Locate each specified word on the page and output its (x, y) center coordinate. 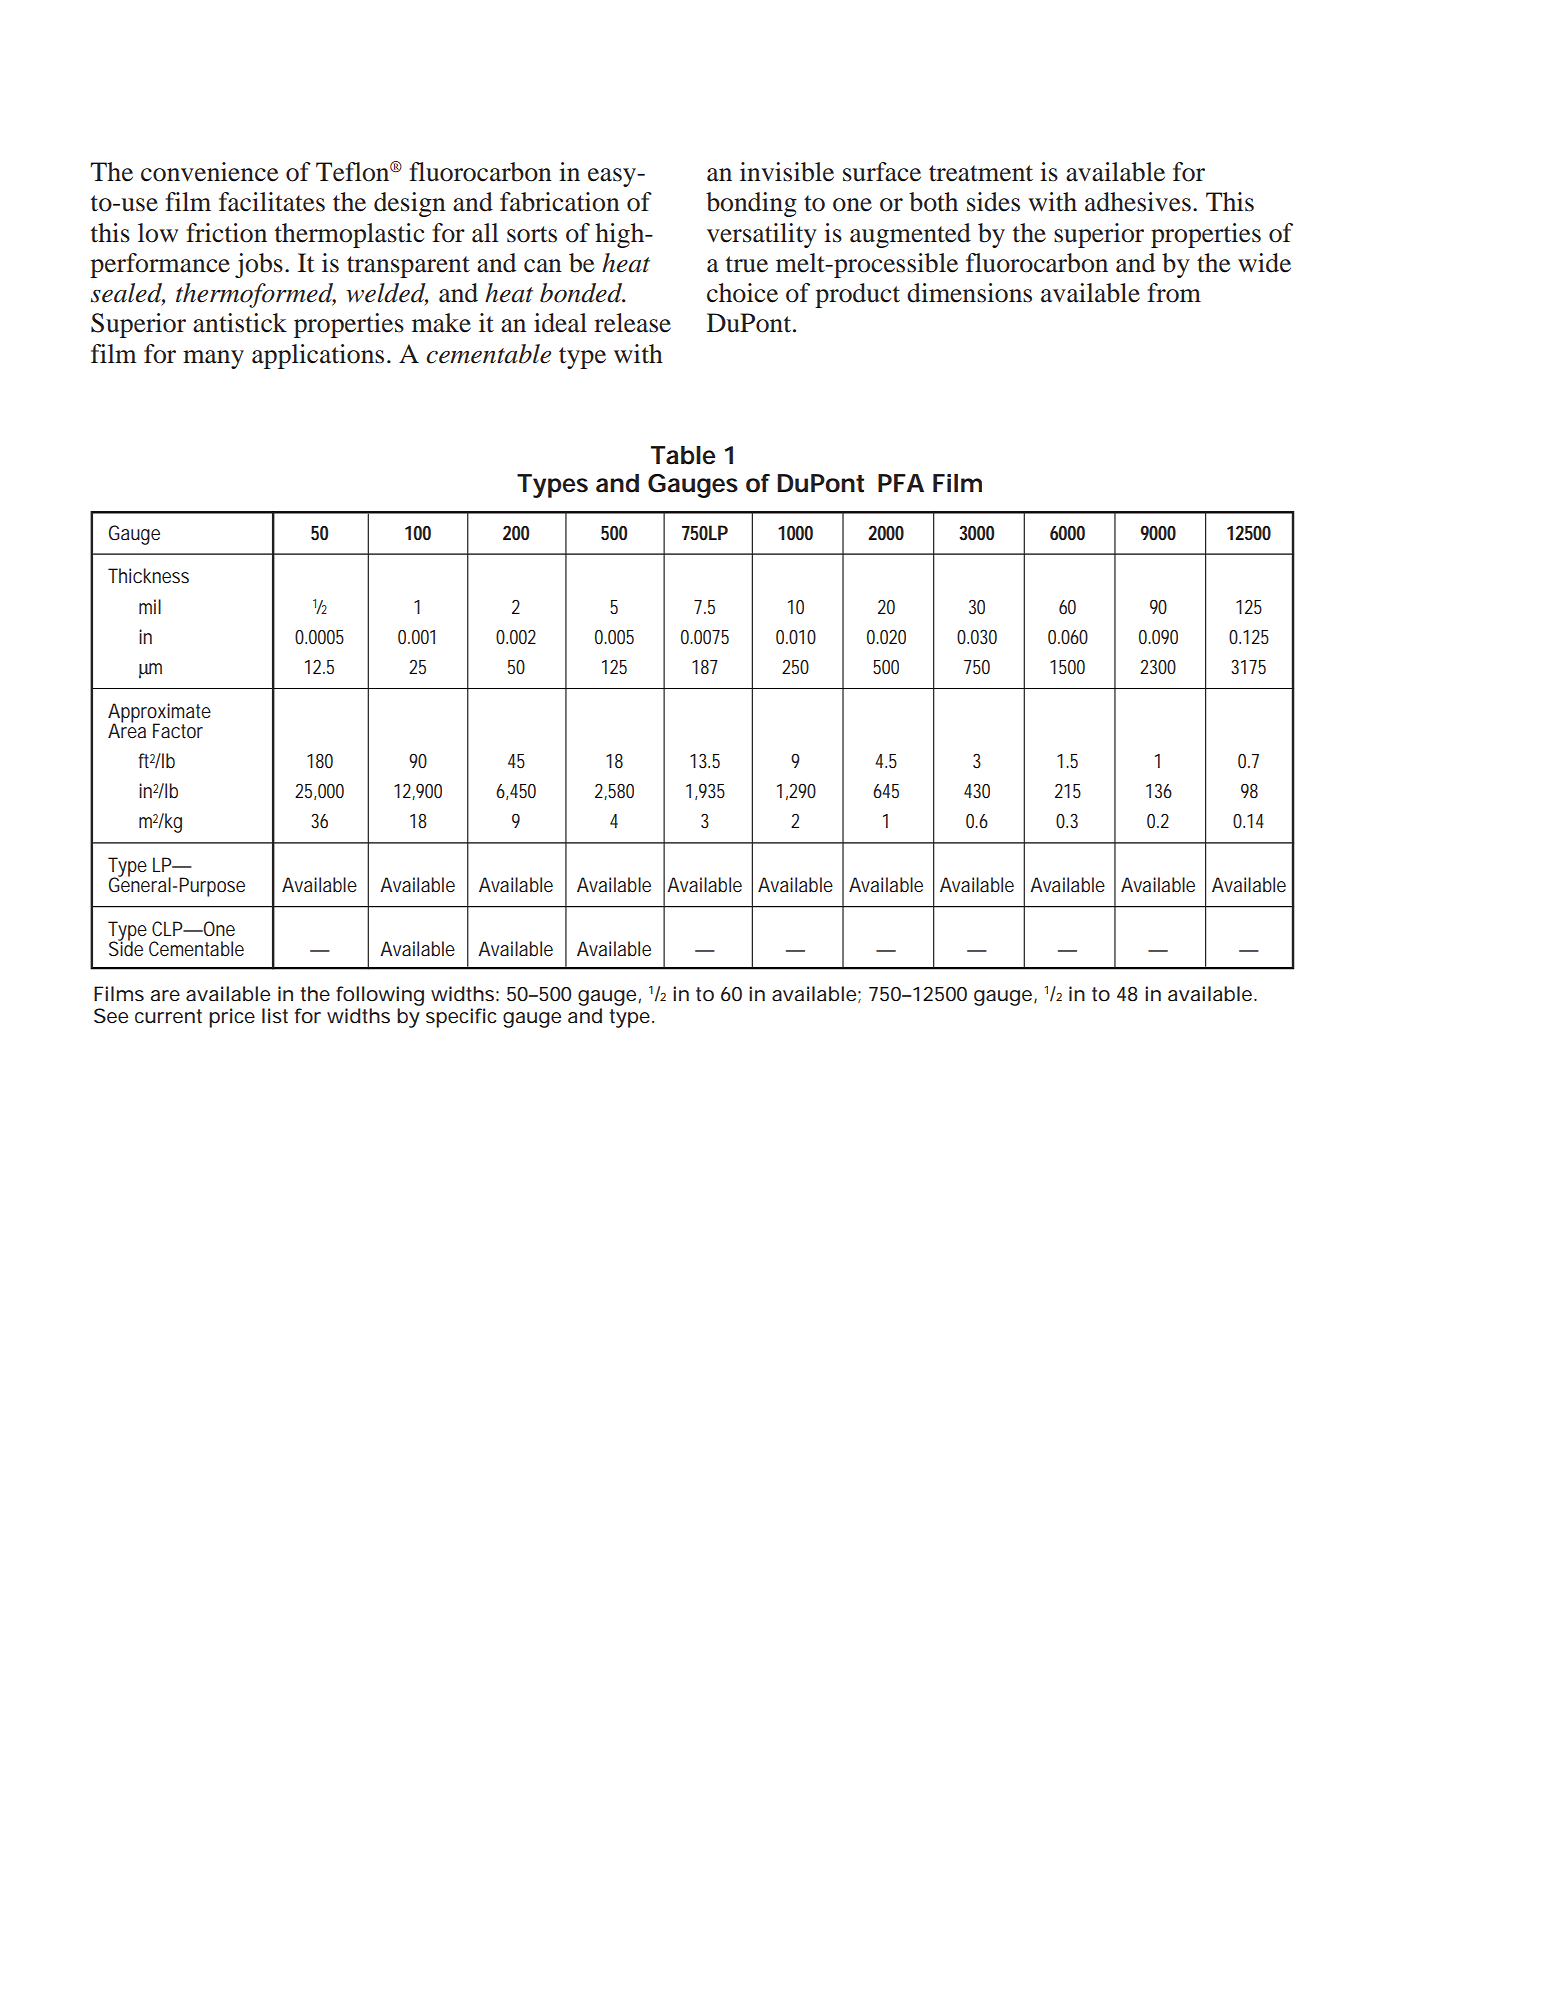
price (232, 1018)
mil (150, 606)
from (1174, 293)
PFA (901, 483)
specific (461, 1018)
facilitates (272, 202)
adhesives (1138, 202)
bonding (751, 204)
